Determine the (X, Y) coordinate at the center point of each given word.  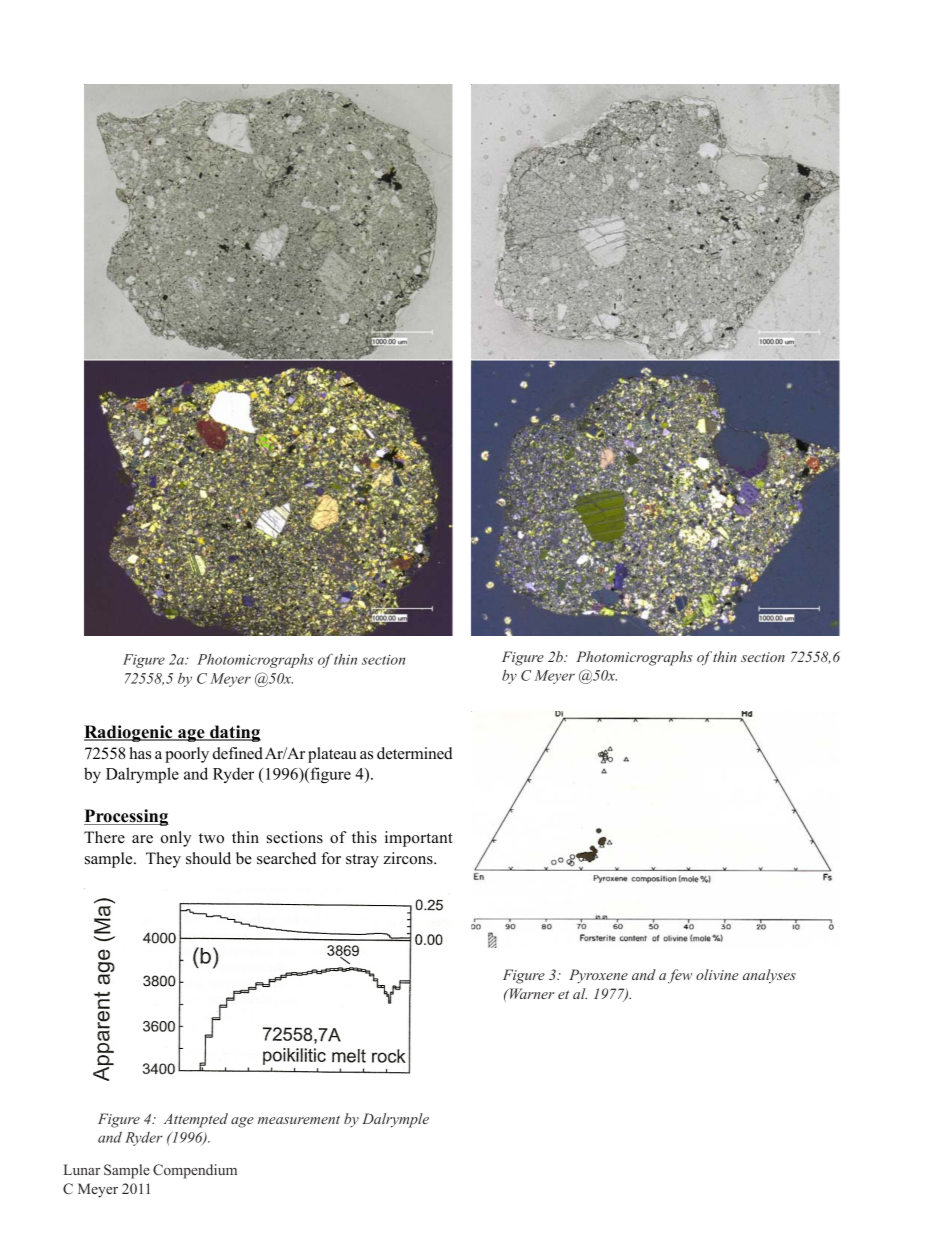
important (419, 839)
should (208, 858)
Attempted (196, 1120)
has (140, 753)
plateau (332, 755)
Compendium (195, 1171)
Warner (530, 993)
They (163, 860)
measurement (299, 1119)
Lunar (82, 1169)
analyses (769, 976)
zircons (409, 858)
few (680, 976)
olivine (717, 974)
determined (415, 753)
